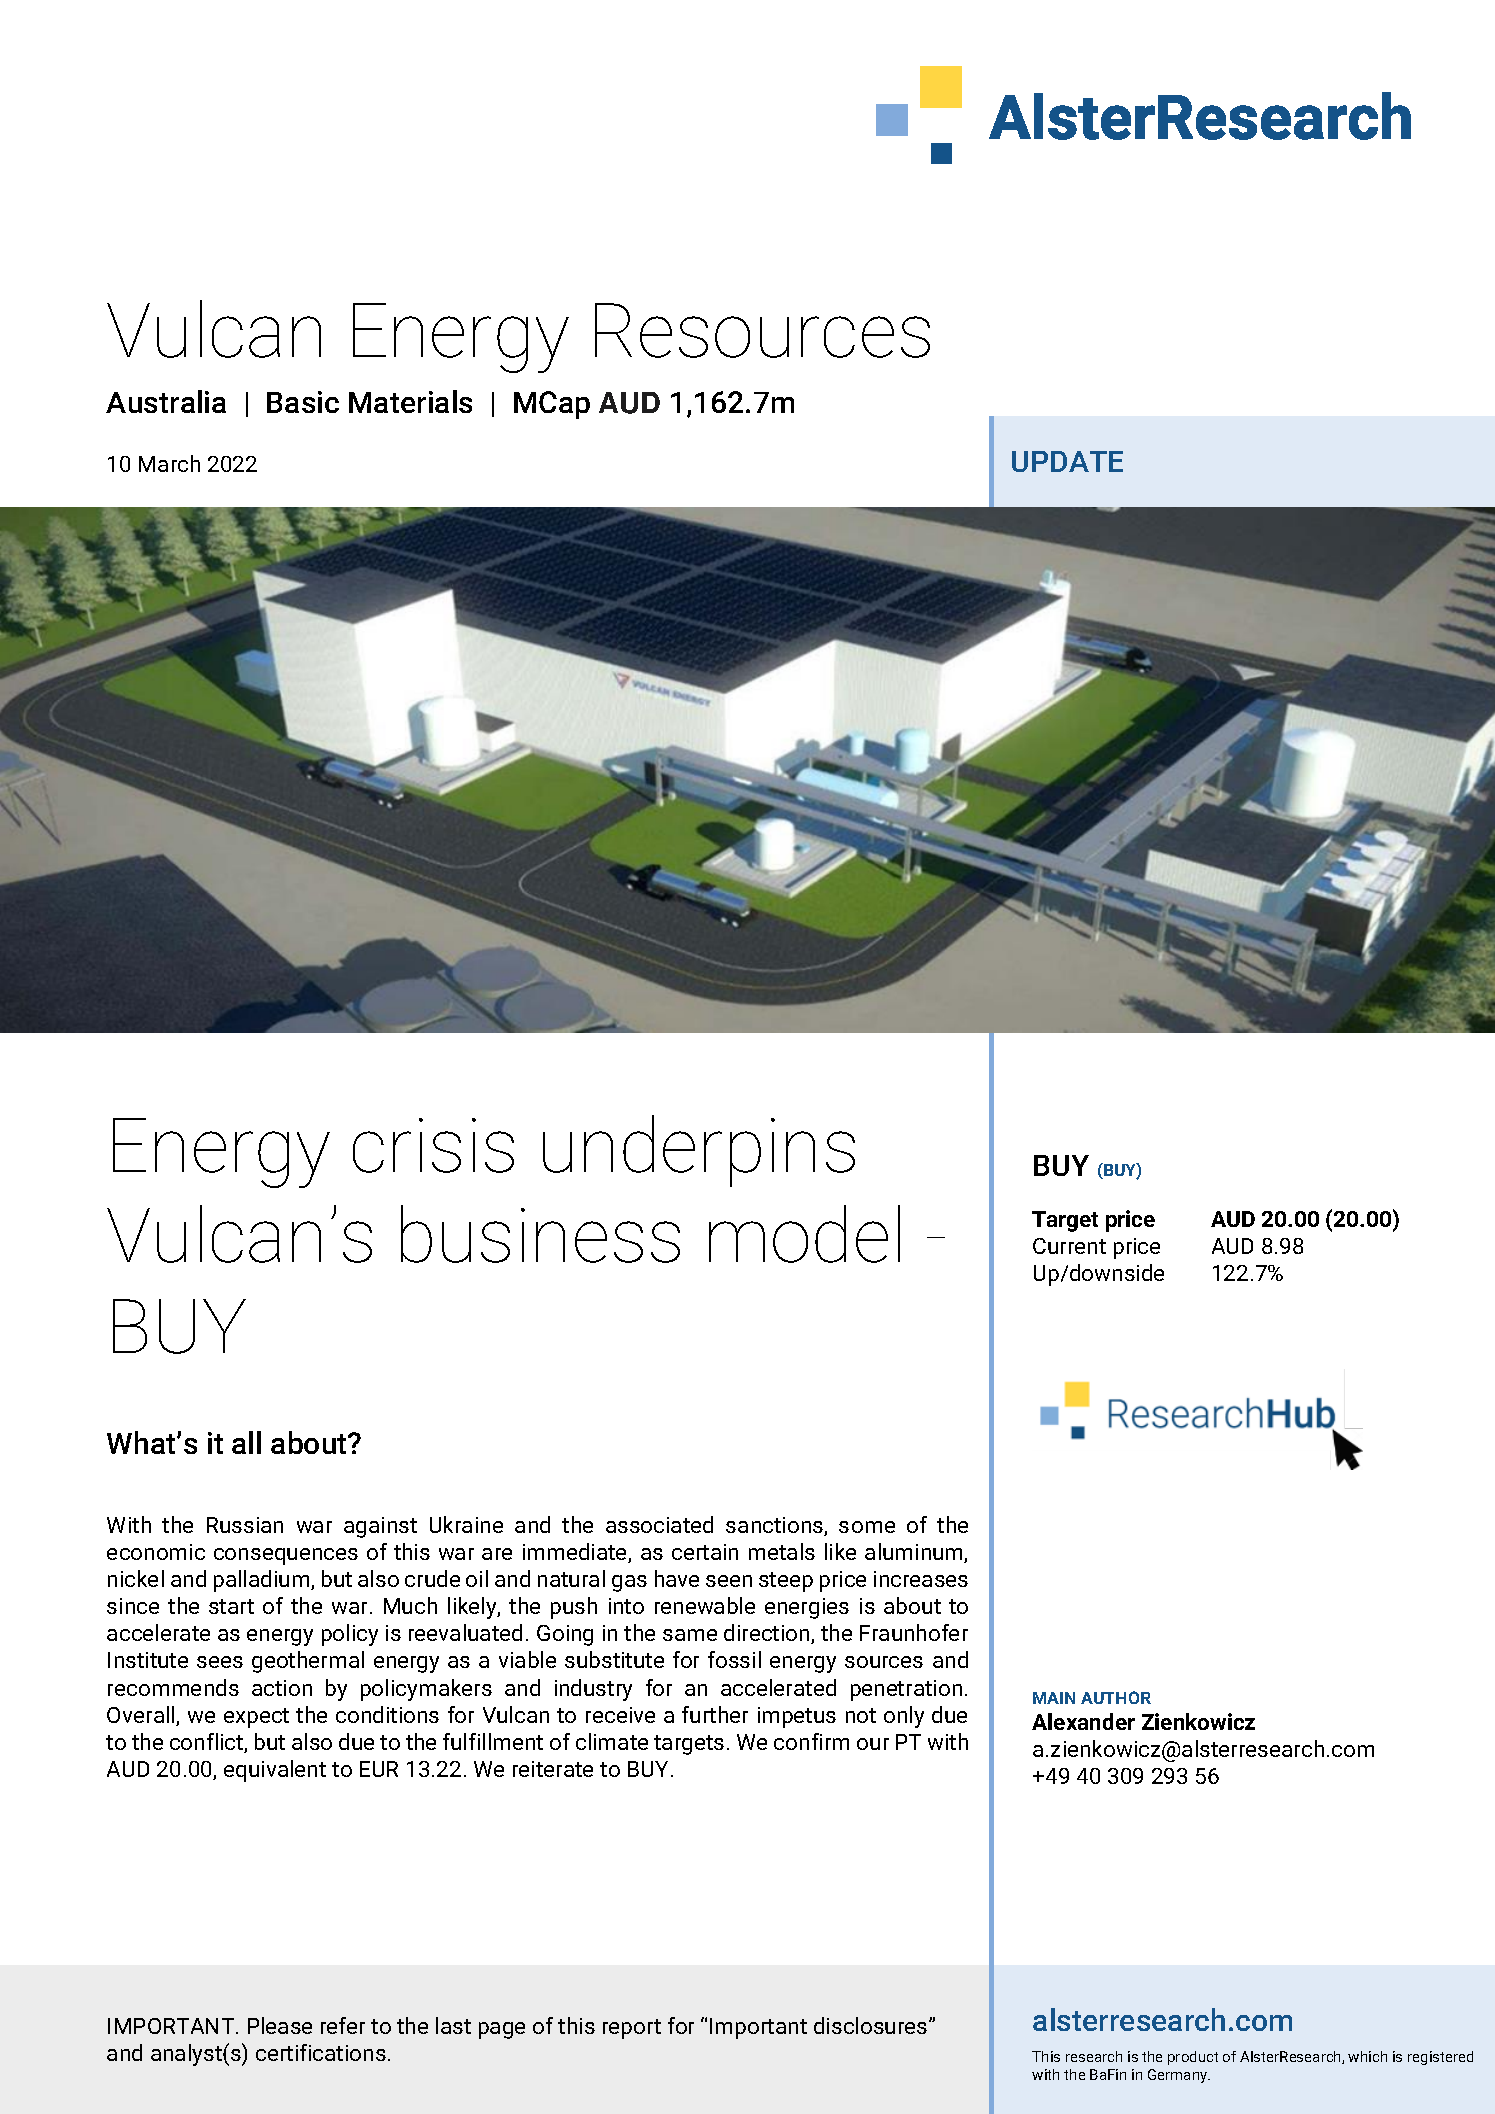  Describe the element at coordinates (699, 1151) in the screenshot. I see `underpins` at that location.
